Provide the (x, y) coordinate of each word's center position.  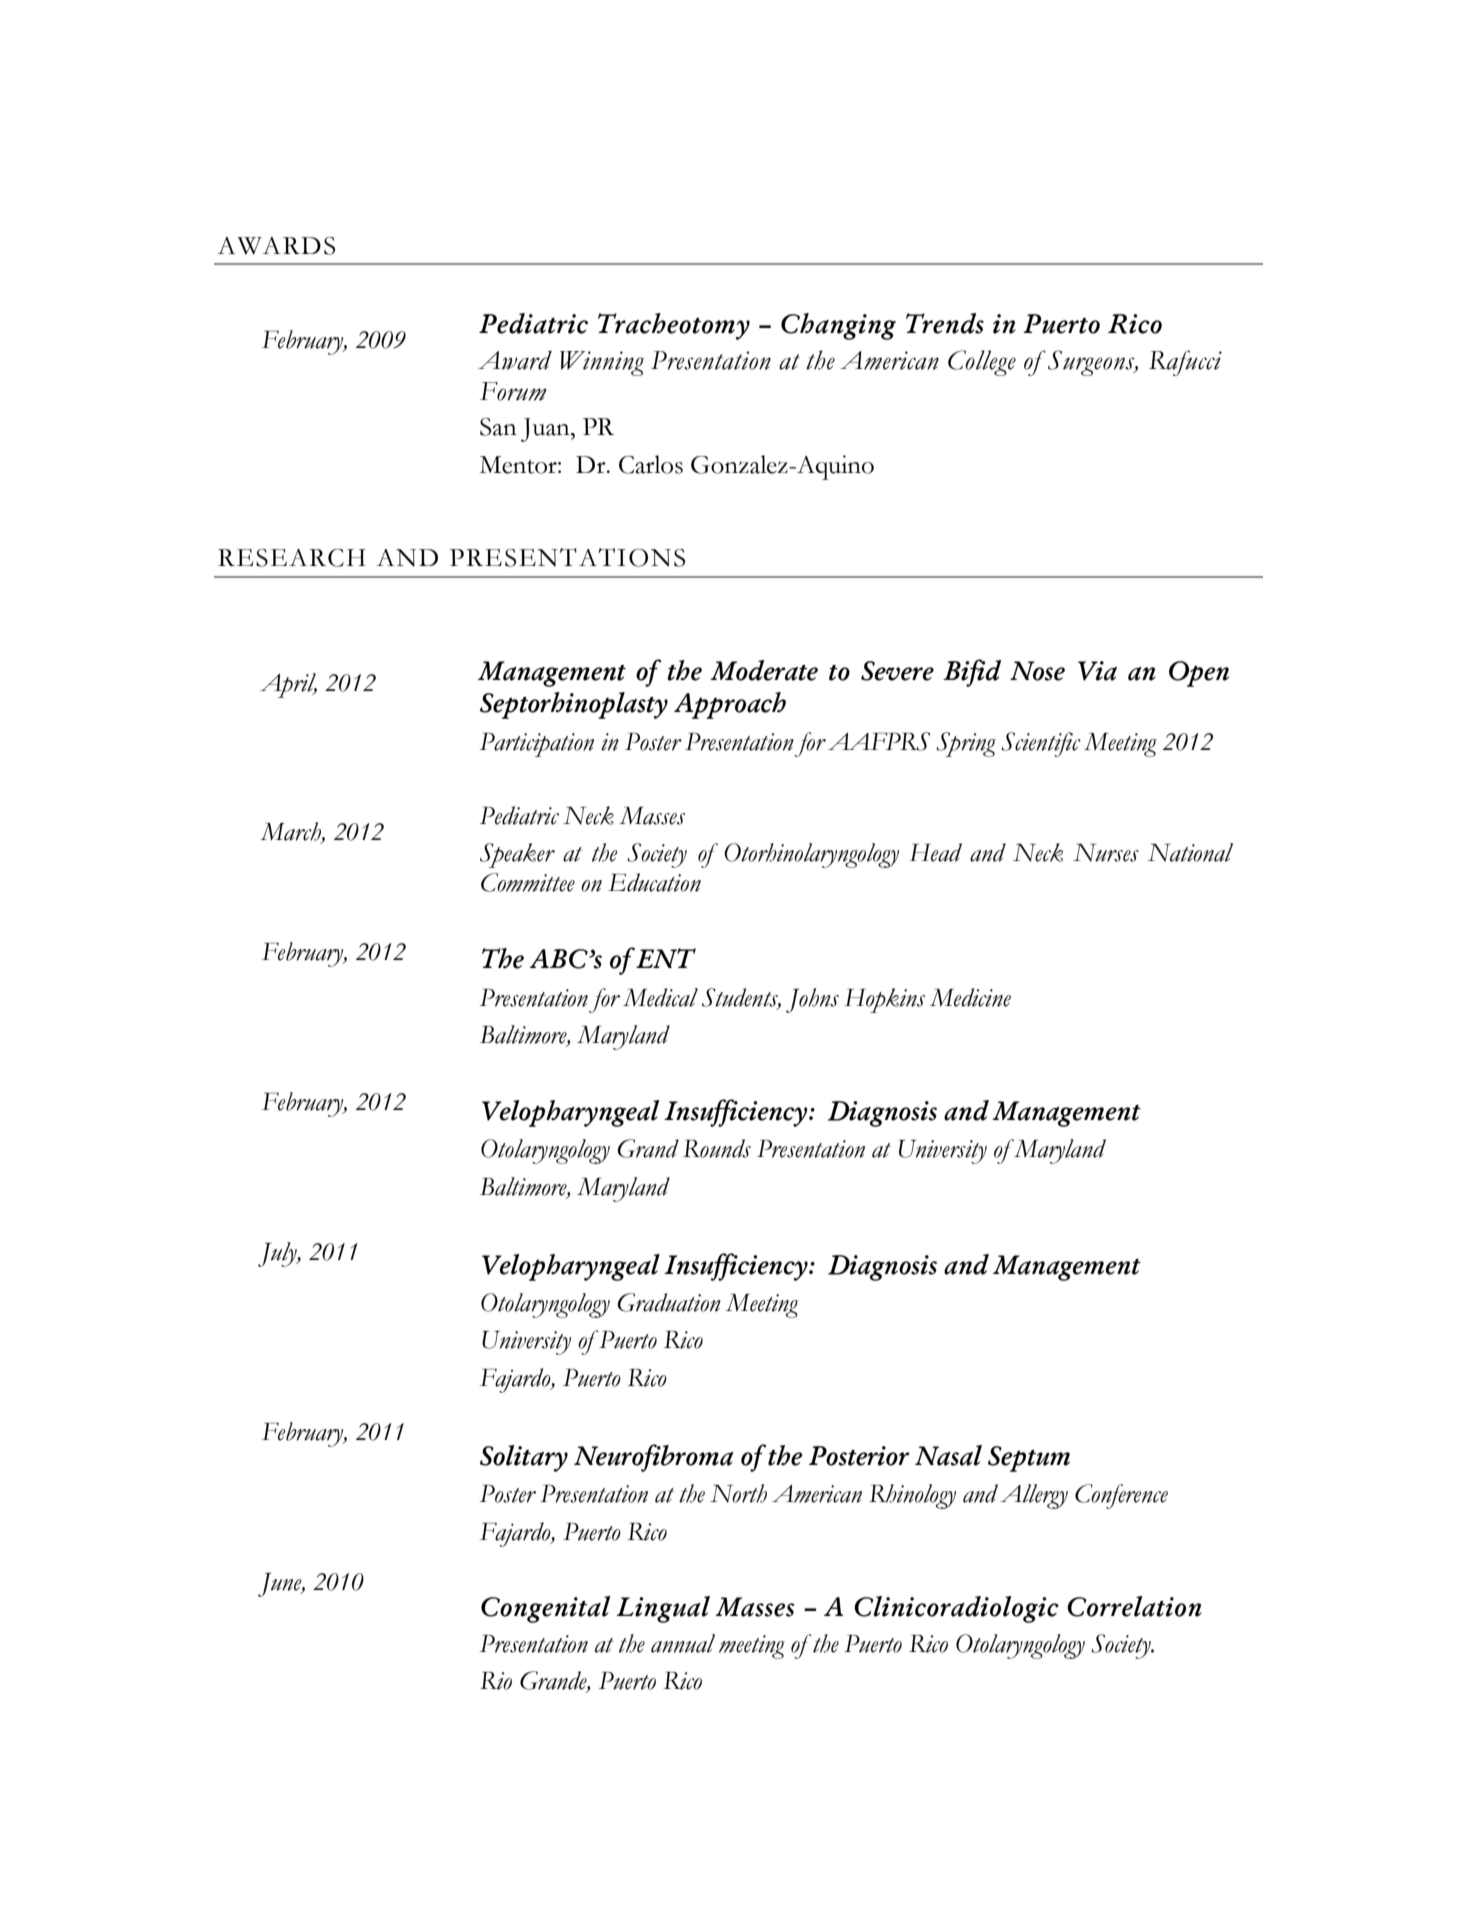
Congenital (546, 1609)
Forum (513, 391)
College (982, 363)
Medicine (970, 997)
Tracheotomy (674, 326)
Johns (812, 1000)
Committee (528, 882)
